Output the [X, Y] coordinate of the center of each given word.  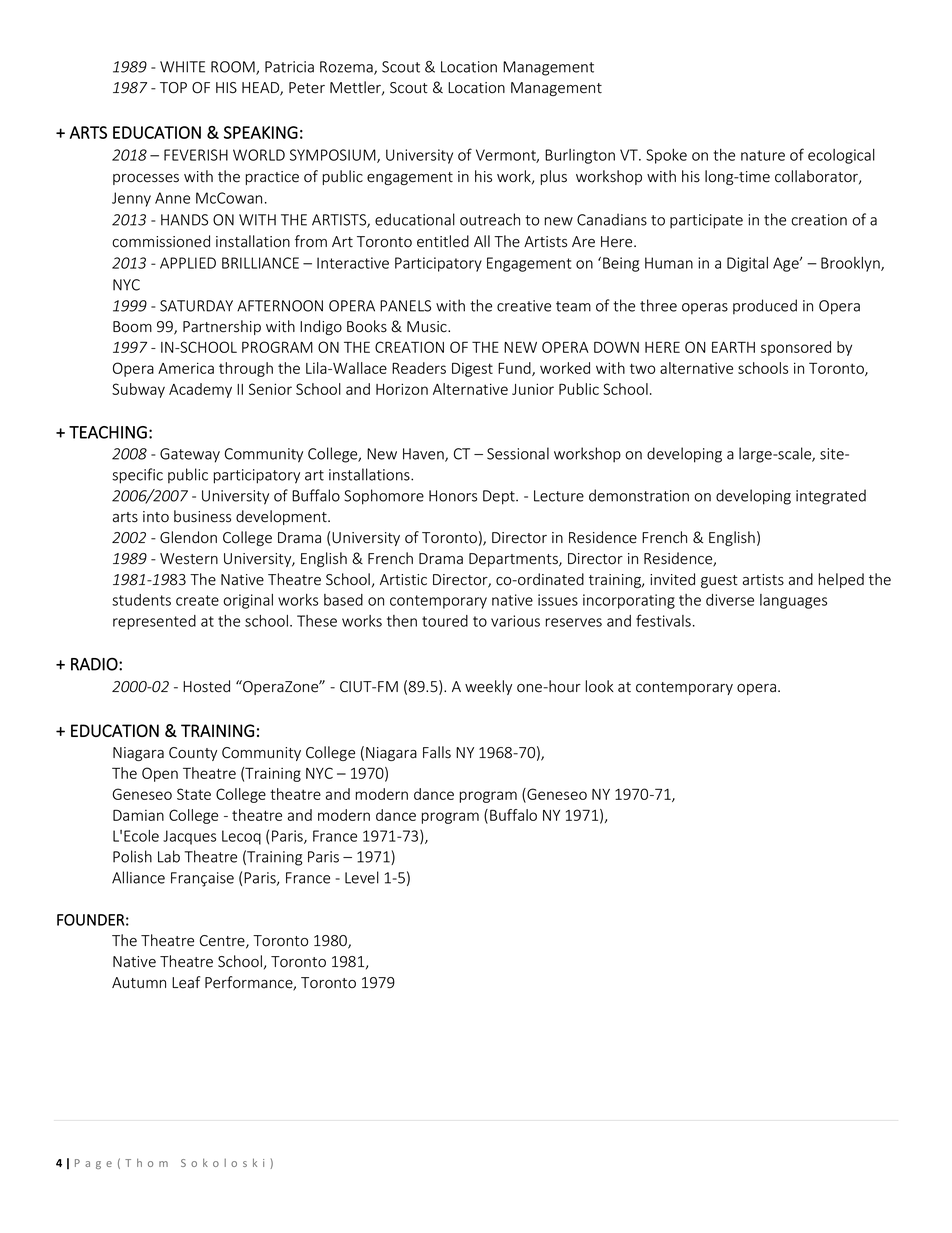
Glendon [188, 537]
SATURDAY [196, 306]
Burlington [580, 156]
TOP [173, 88]
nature [763, 155]
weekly [488, 687]
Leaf [186, 982]
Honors [453, 496]
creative [524, 306]
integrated [831, 497]
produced [765, 307]
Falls [437, 752]
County [193, 754]
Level [362, 877]
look [600, 686]
